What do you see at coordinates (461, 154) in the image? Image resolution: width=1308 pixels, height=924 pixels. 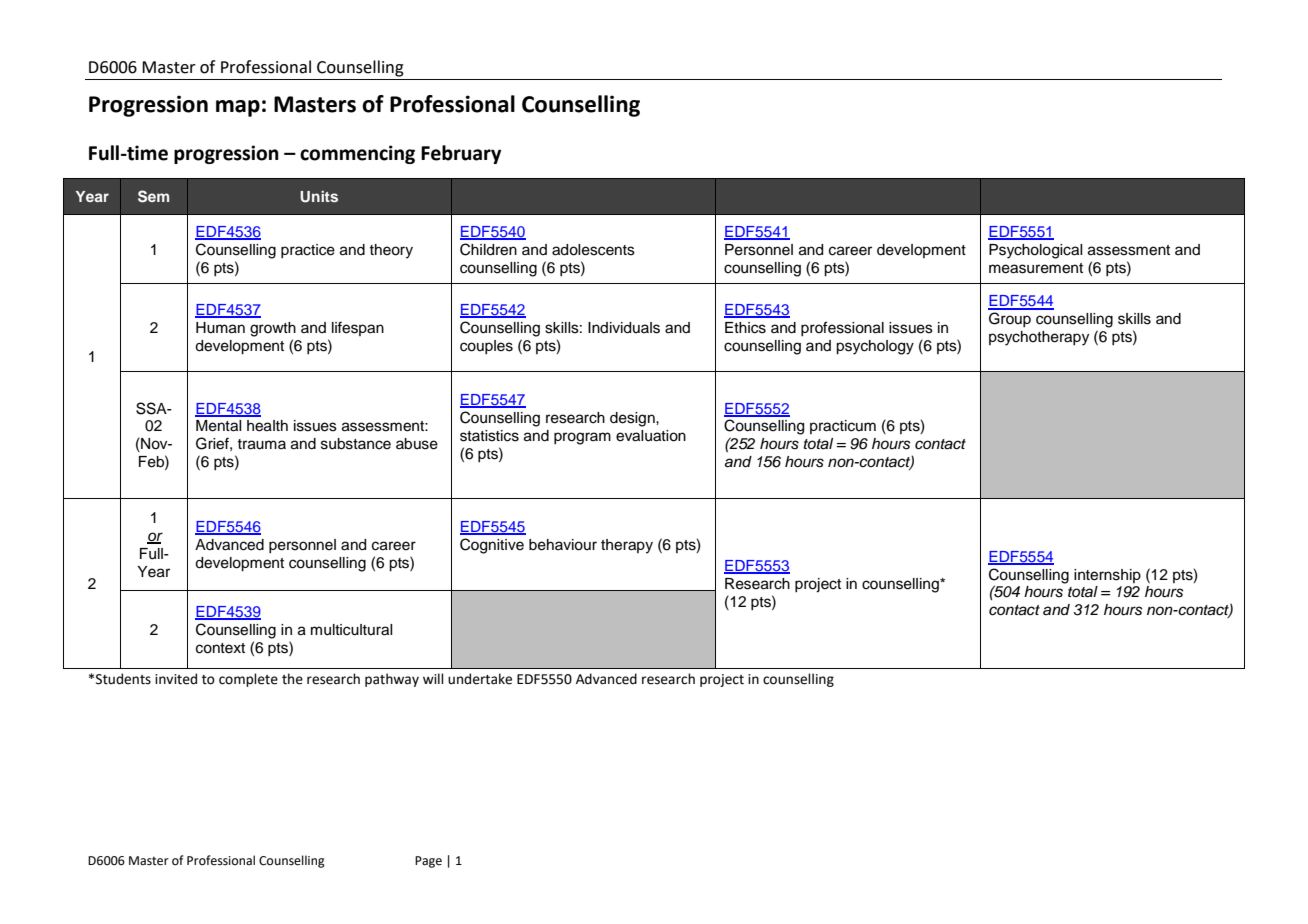 I see `February` at bounding box center [461, 154].
